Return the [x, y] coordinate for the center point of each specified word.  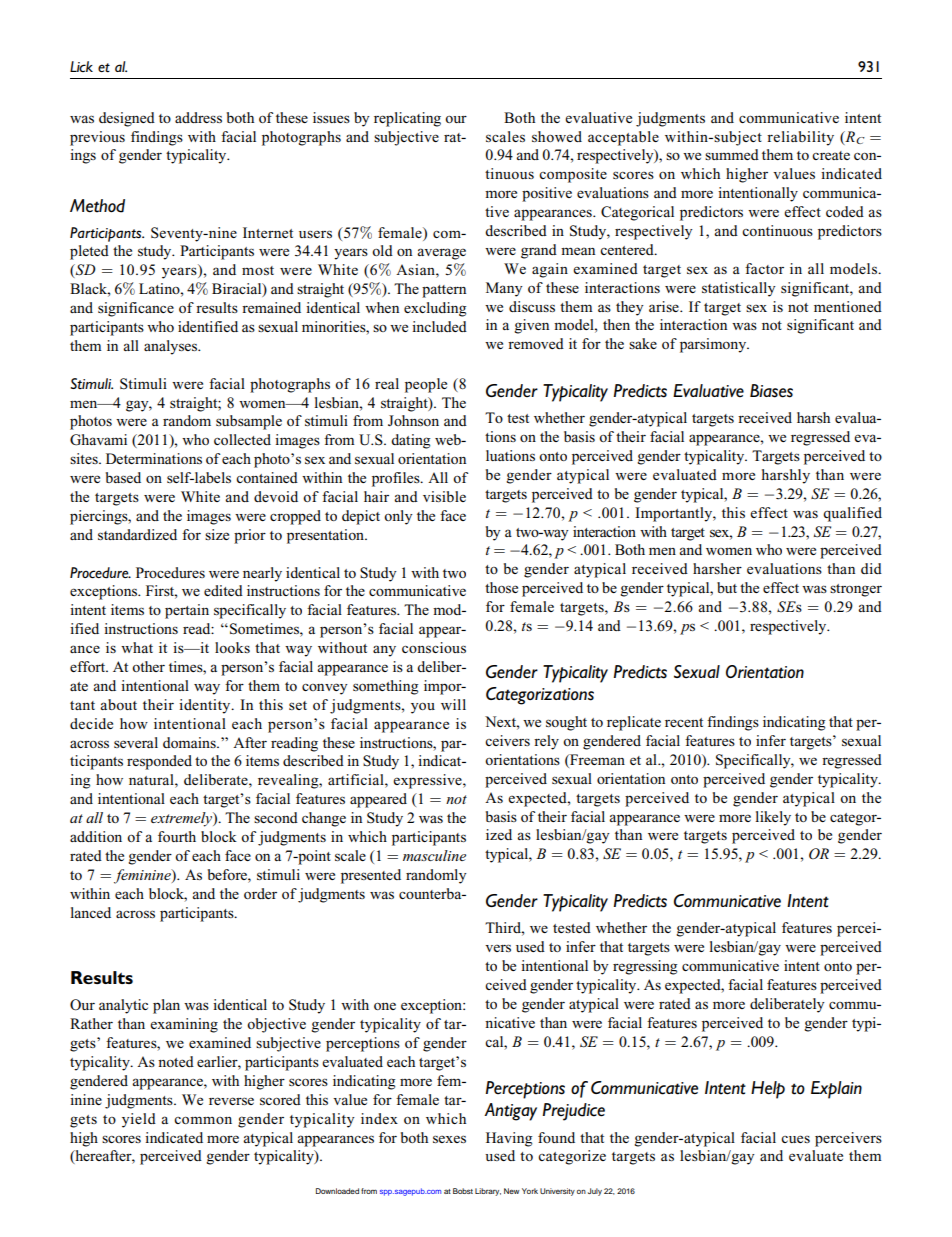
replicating [407, 119]
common [203, 1120]
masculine [434, 855]
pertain [187, 611]
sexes [449, 1139]
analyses [172, 347]
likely [773, 818]
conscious [434, 647]
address [198, 117]
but [727, 587]
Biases [771, 391]
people [426, 385]
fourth [177, 836]
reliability [800, 138]
